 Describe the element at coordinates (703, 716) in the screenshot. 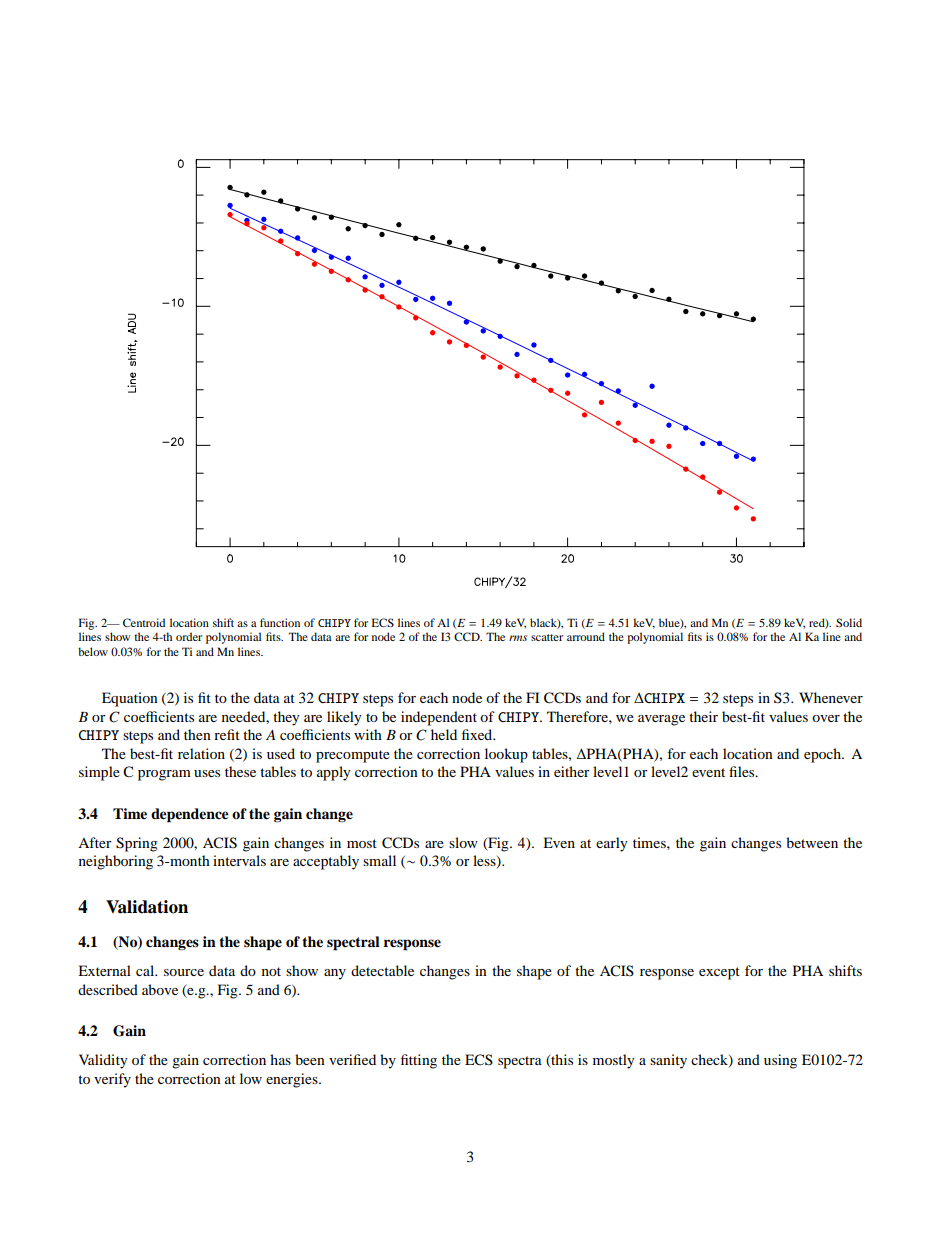

I see `their` at that location.
